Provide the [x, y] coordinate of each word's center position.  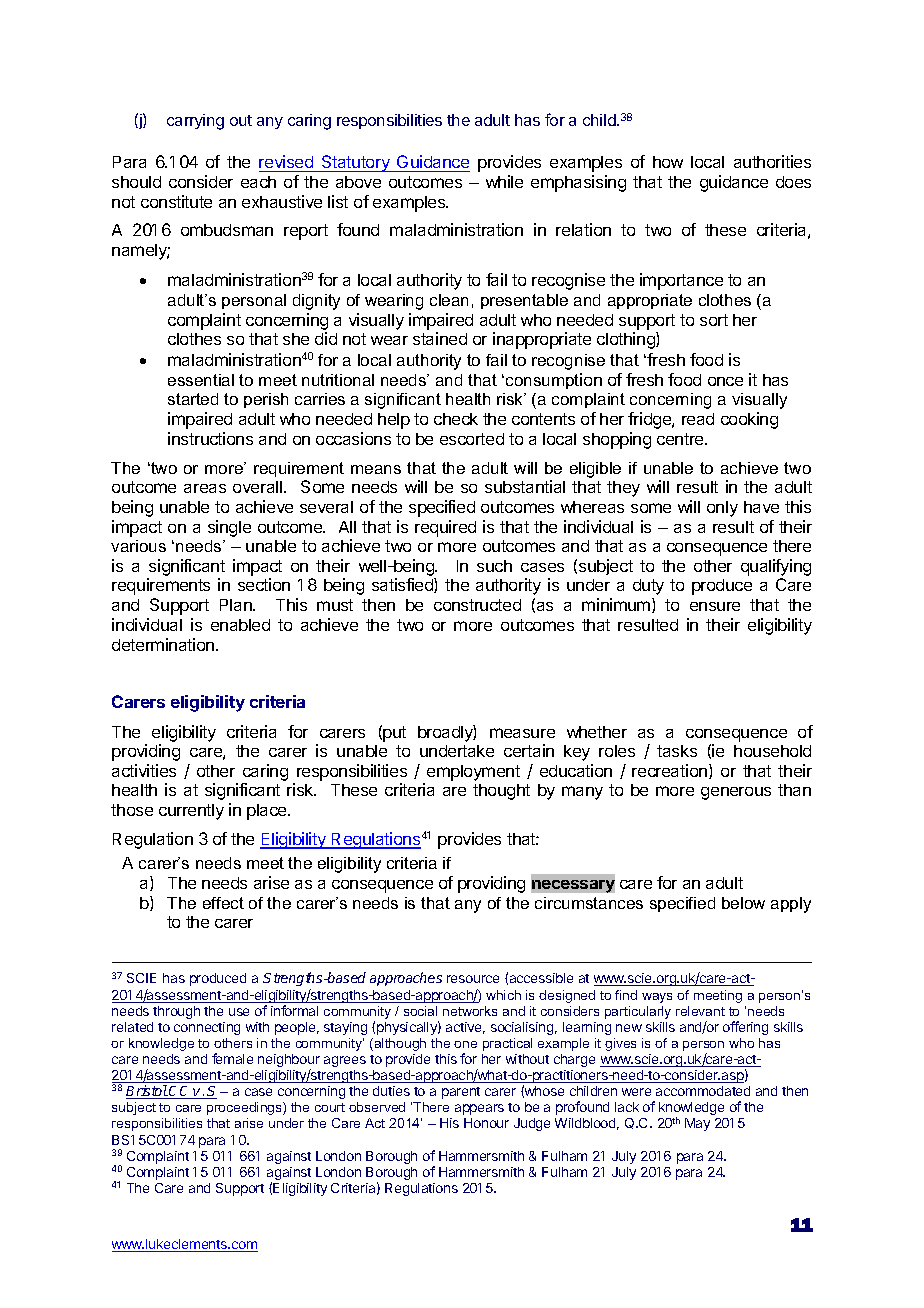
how [668, 162]
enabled [240, 625]
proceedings [245, 1108]
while [504, 181]
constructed [477, 605]
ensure [715, 606]
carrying [195, 122]
